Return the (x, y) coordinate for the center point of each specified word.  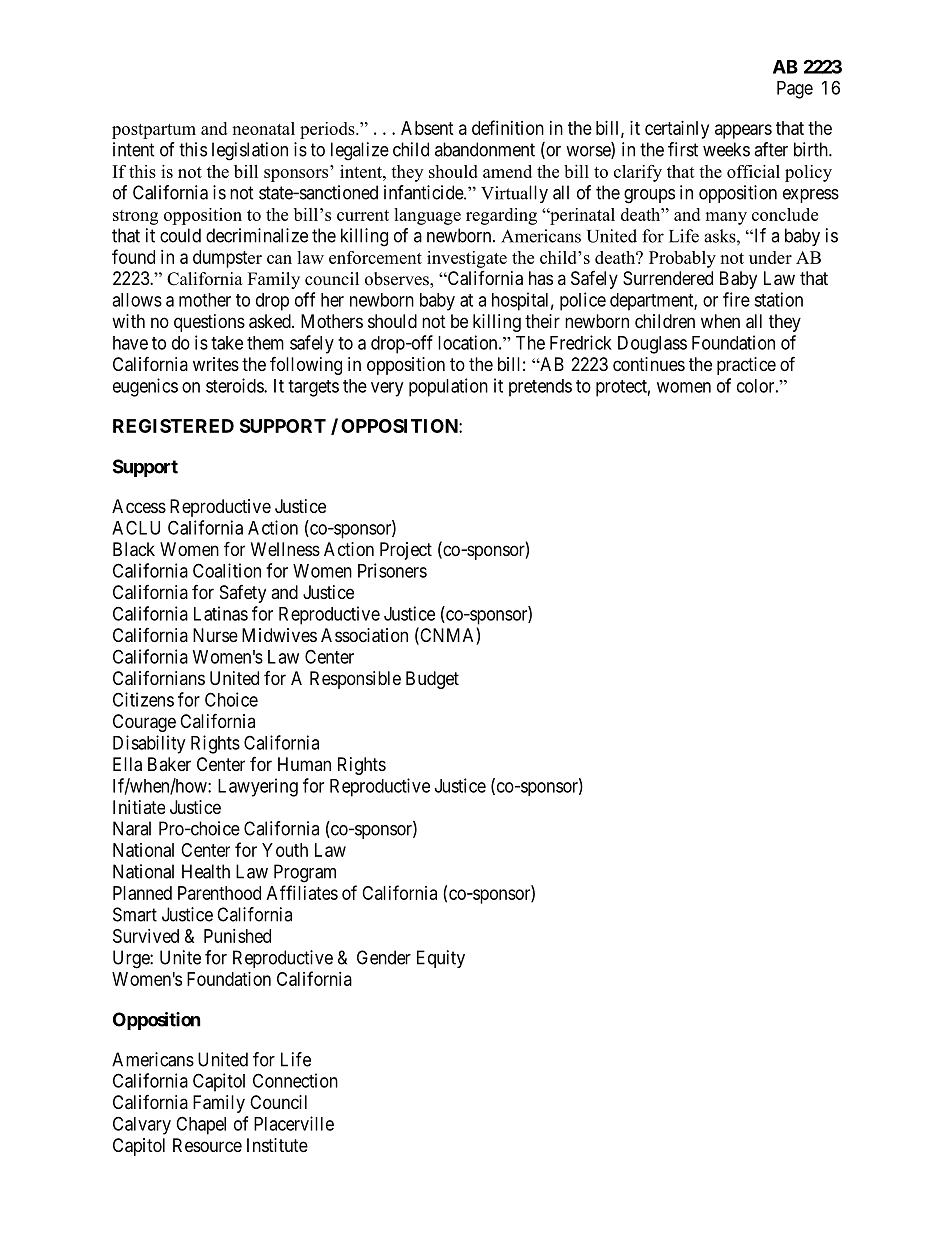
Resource (207, 1145)
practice (746, 366)
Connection (295, 1080)
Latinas (221, 613)
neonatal (263, 128)
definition (508, 127)
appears (743, 131)
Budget (432, 680)
